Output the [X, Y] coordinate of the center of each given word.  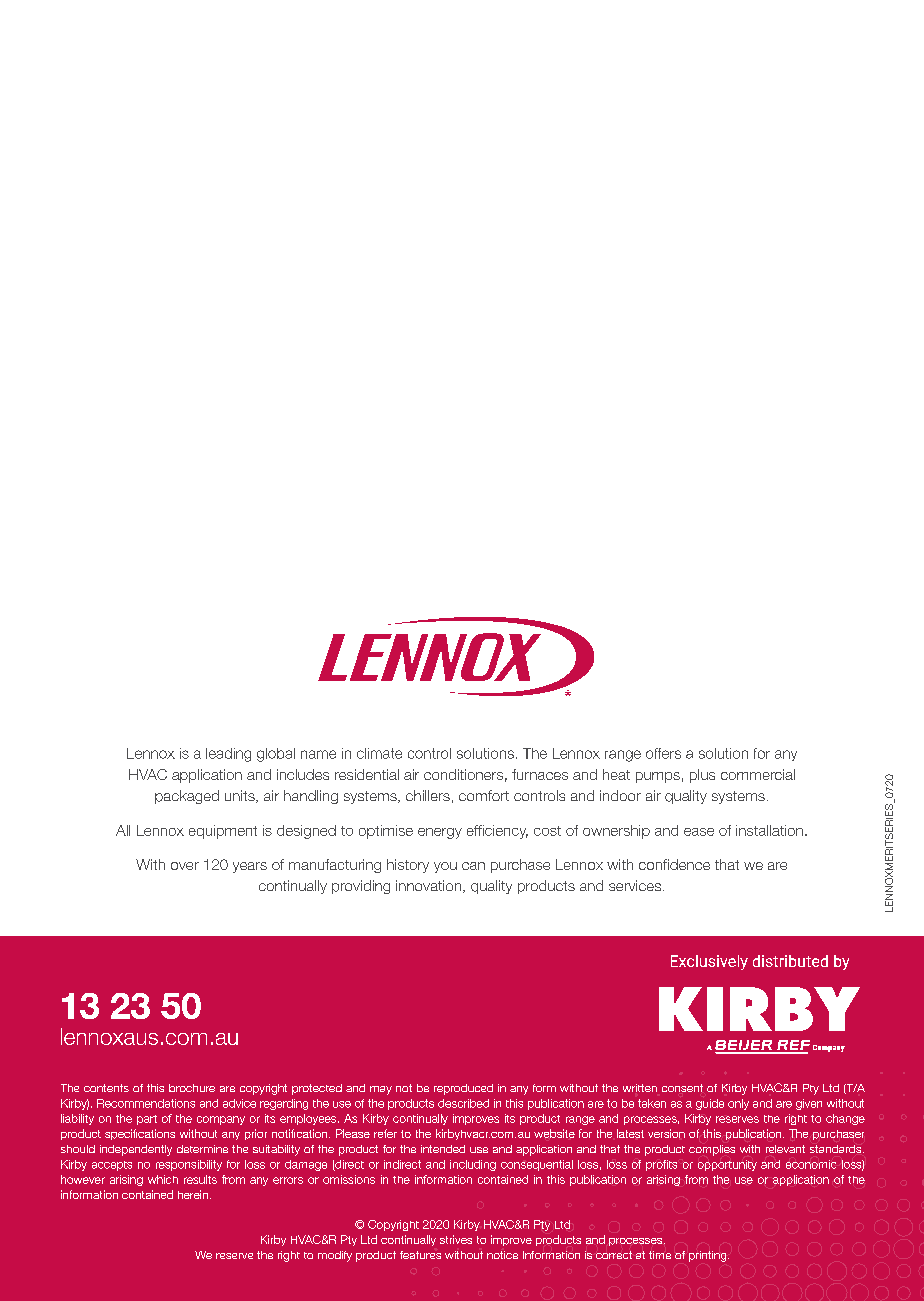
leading [228, 755]
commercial [758, 774]
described [463, 1103]
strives [456, 1239]
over [185, 866]
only [738, 1104]
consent [682, 1088]
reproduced [463, 1089]
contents [106, 1088]
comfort [484, 795]
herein [193, 1194]
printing [709, 1256]
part [147, 1120]
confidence [674, 864]
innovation [430, 886]
